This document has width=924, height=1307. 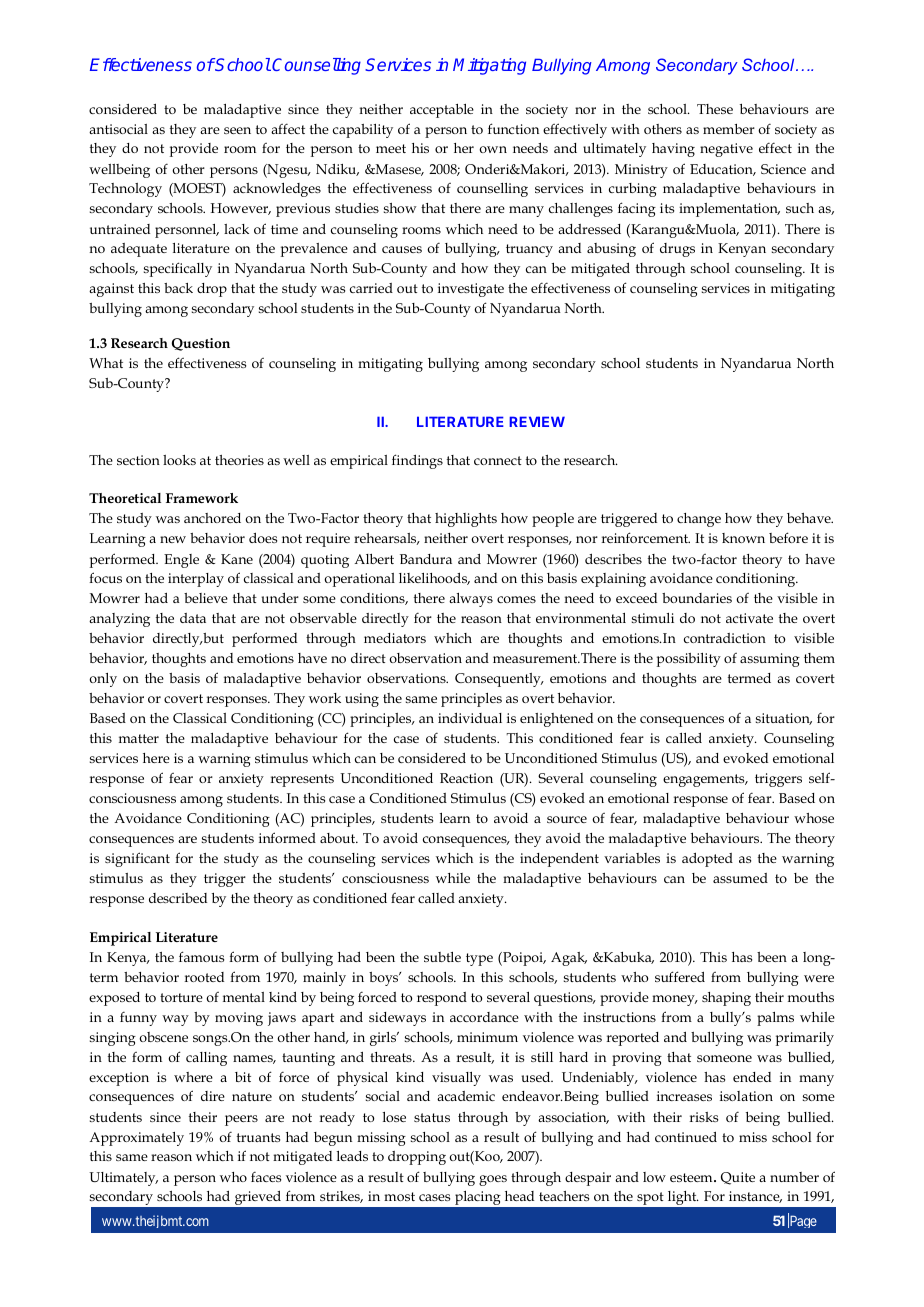 I want to click on Approximately, so click(x=136, y=1139).
